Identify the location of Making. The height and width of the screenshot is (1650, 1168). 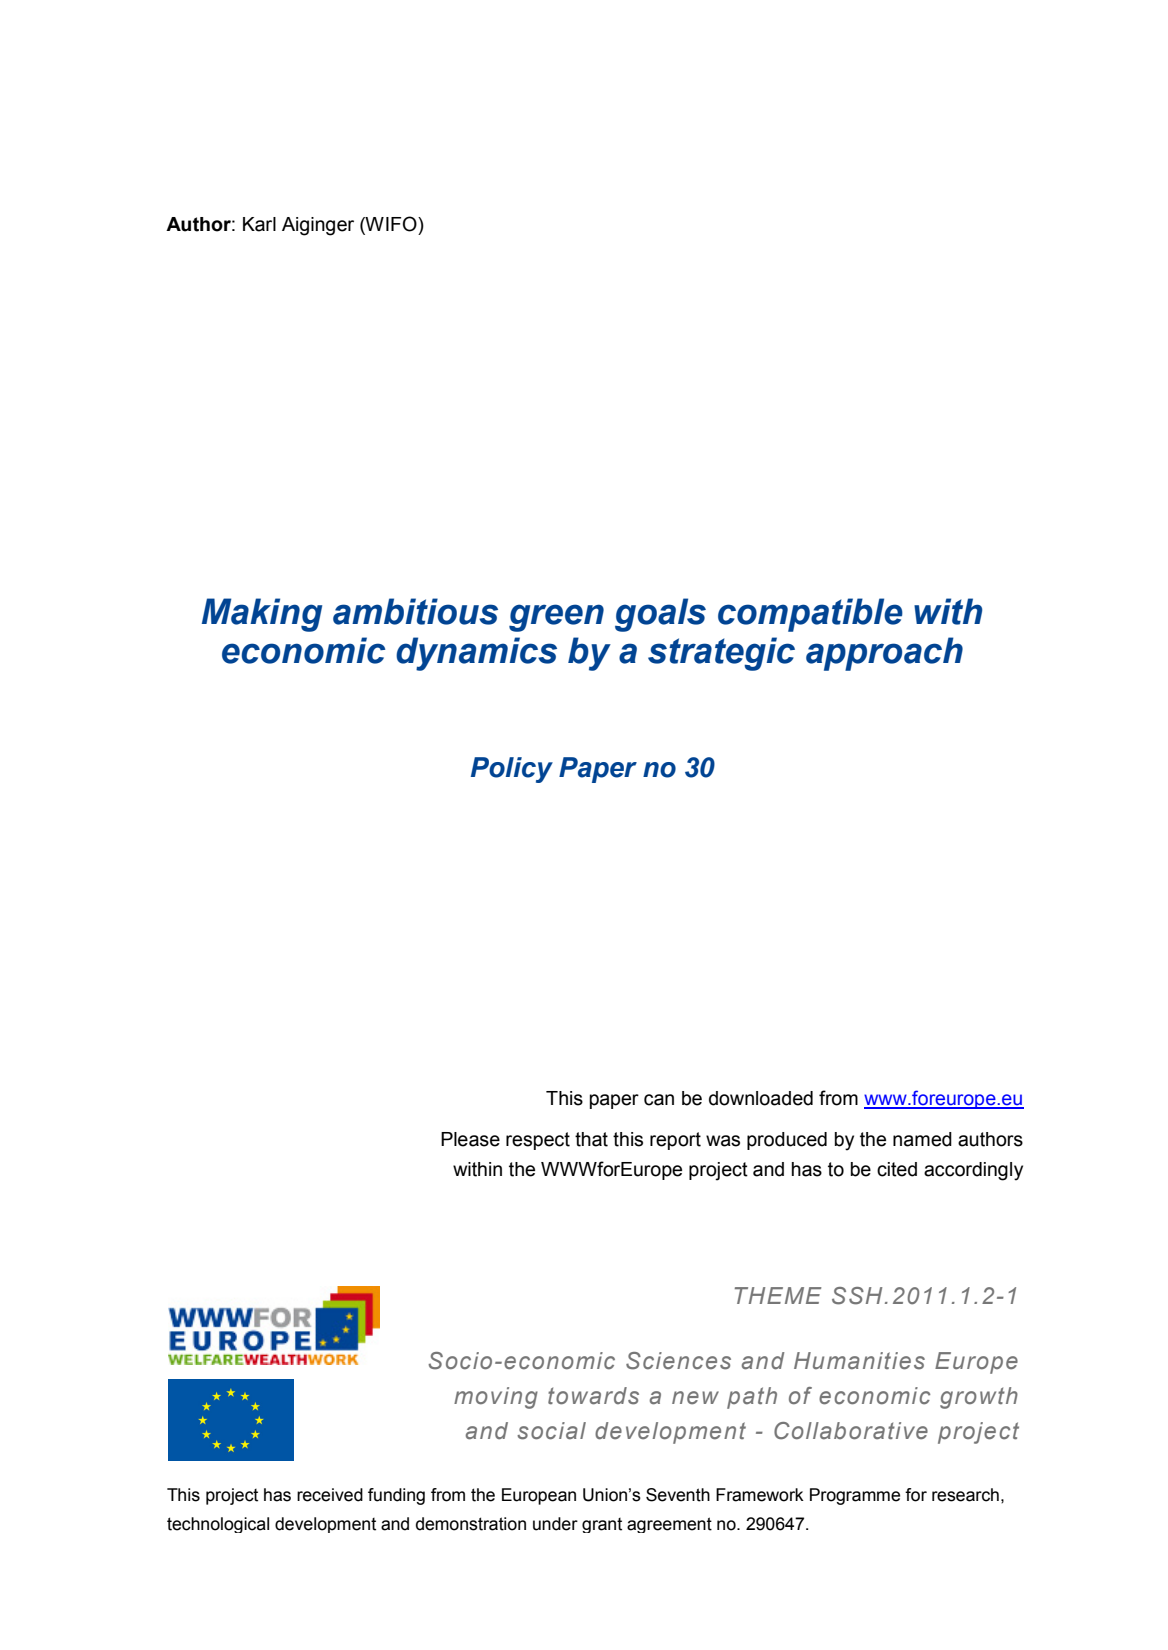
(262, 615).
